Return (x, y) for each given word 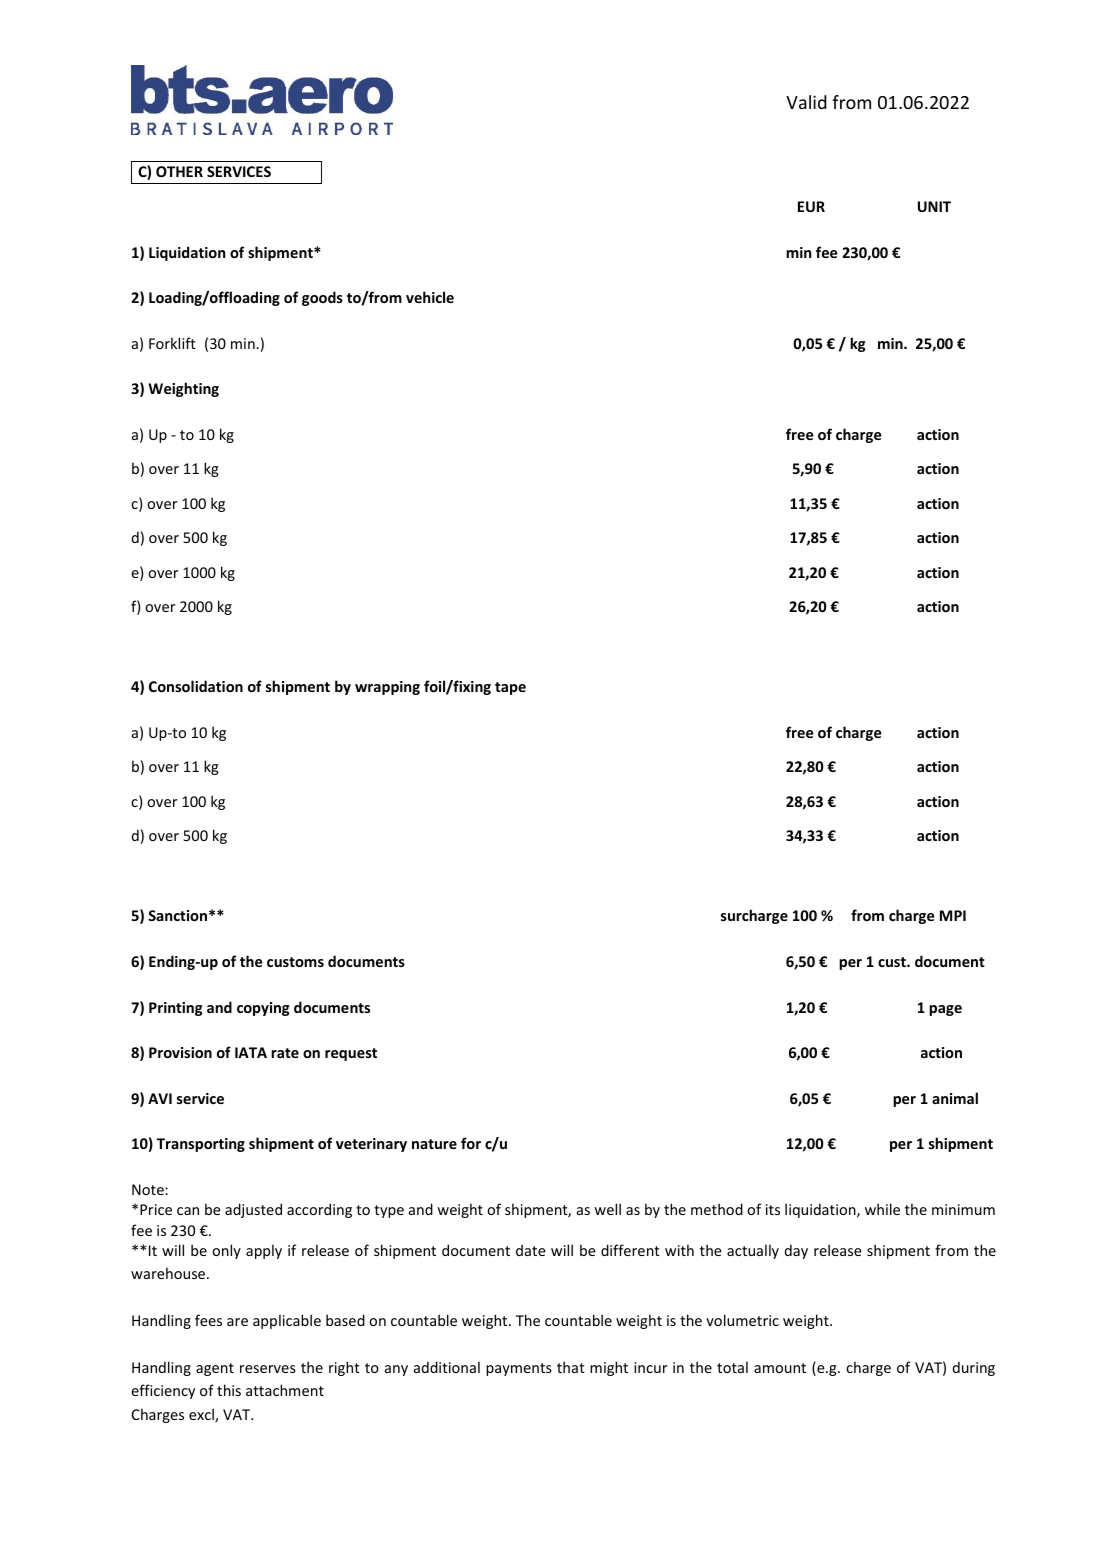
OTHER (179, 171)
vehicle (430, 297)
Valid (806, 102)
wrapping (387, 688)
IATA (251, 1052)
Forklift (172, 343)
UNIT (934, 206)
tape (510, 688)
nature (434, 1144)
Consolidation (196, 686)
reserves (268, 1369)
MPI (953, 915)
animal (955, 1098)
